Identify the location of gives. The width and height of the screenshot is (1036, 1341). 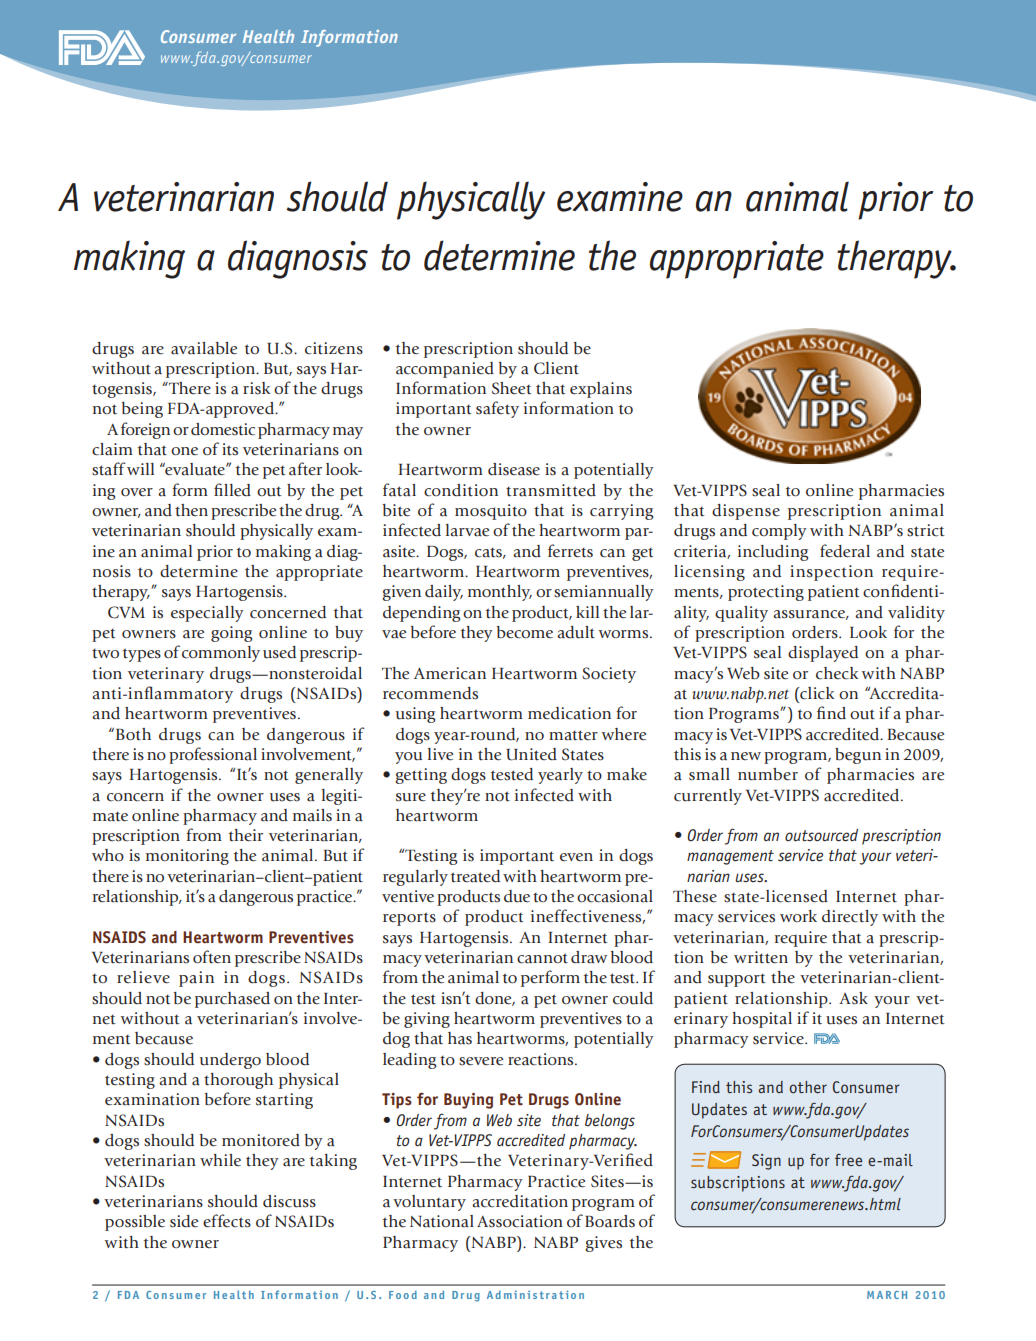
(603, 1244).
